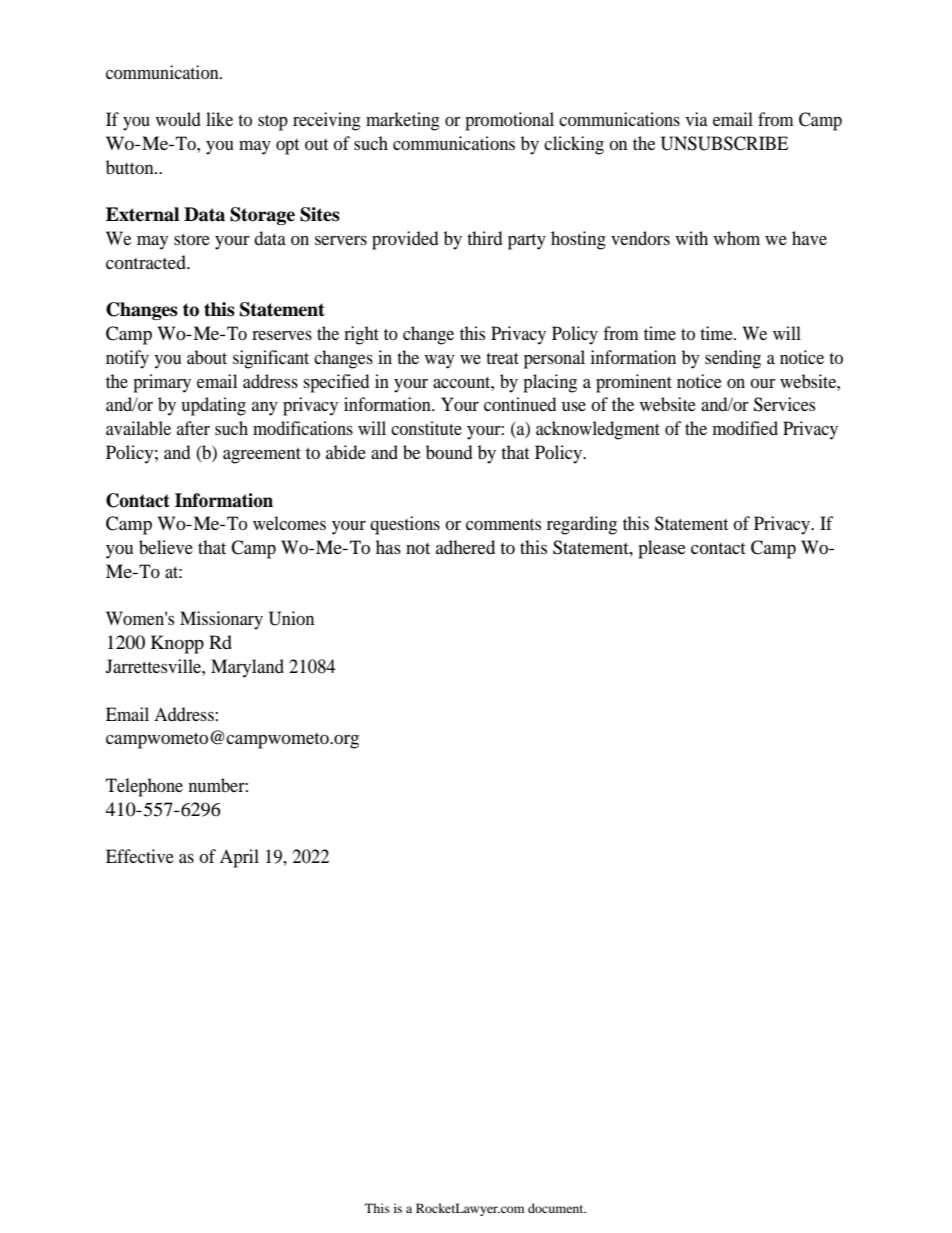  Describe the element at coordinates (509, 121) in the page. I see `promotional` at that location.
